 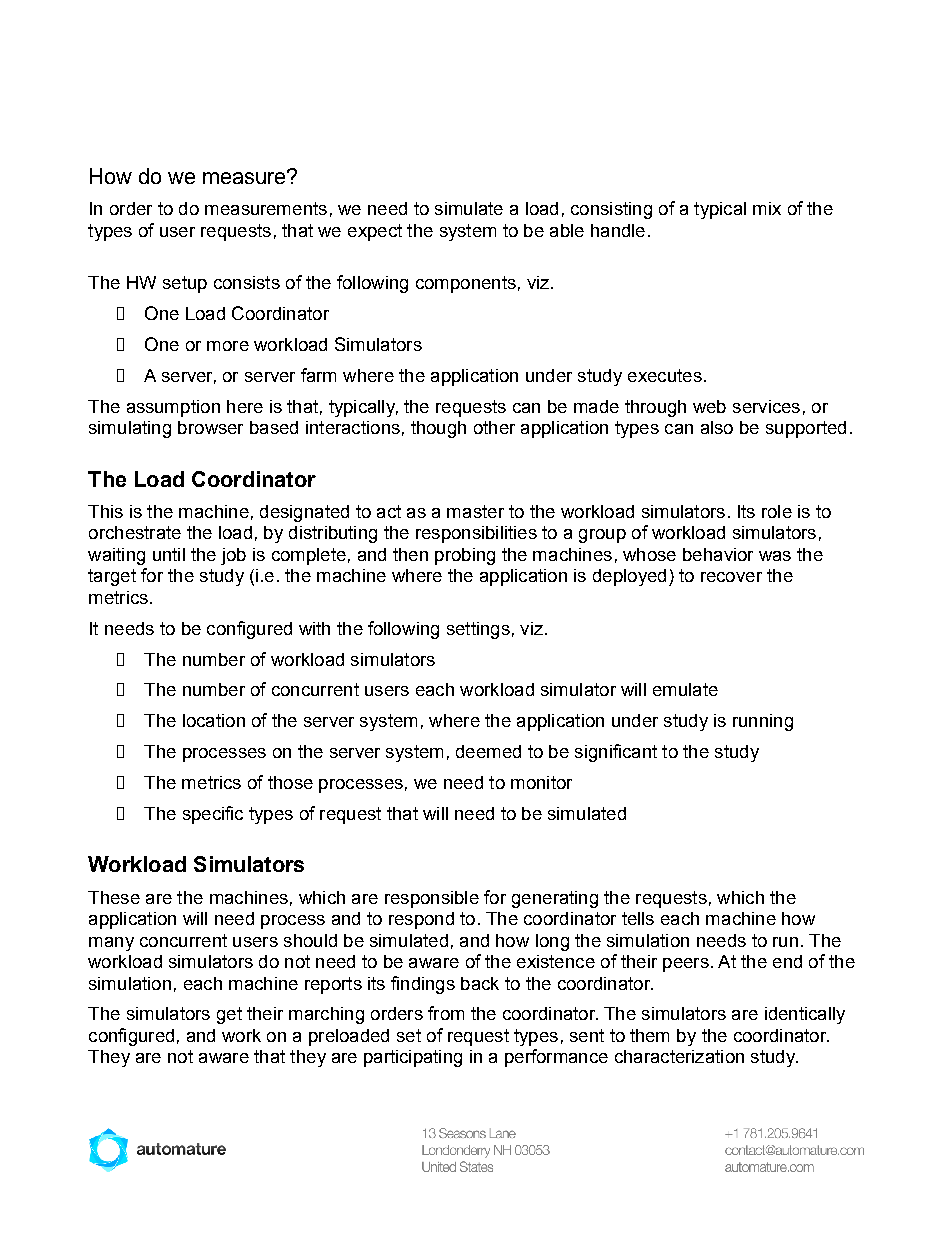 I want to click on recover, so click(x=731, y=577).
